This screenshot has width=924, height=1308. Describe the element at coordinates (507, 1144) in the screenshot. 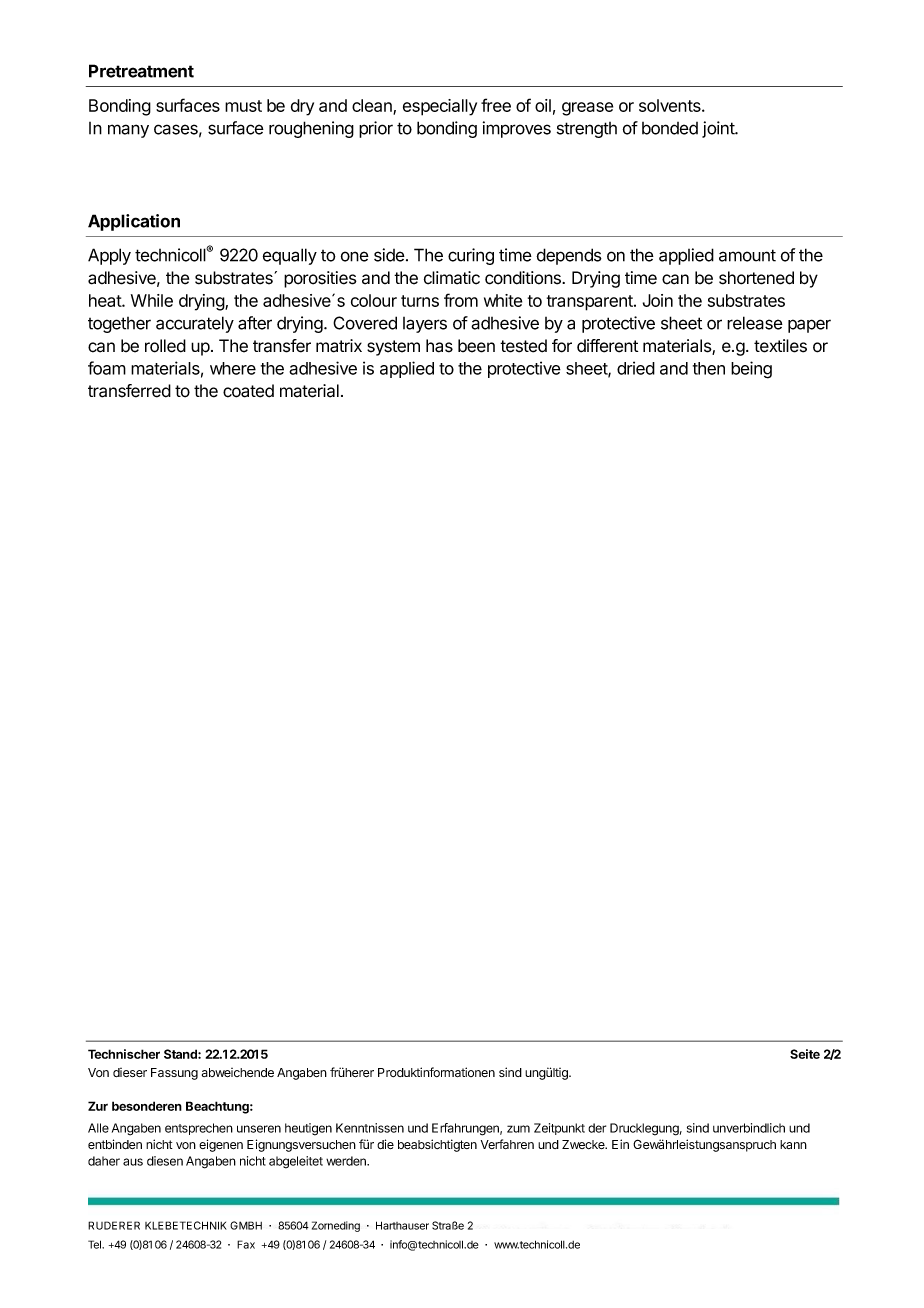

I see `Verfahren` at that location.
